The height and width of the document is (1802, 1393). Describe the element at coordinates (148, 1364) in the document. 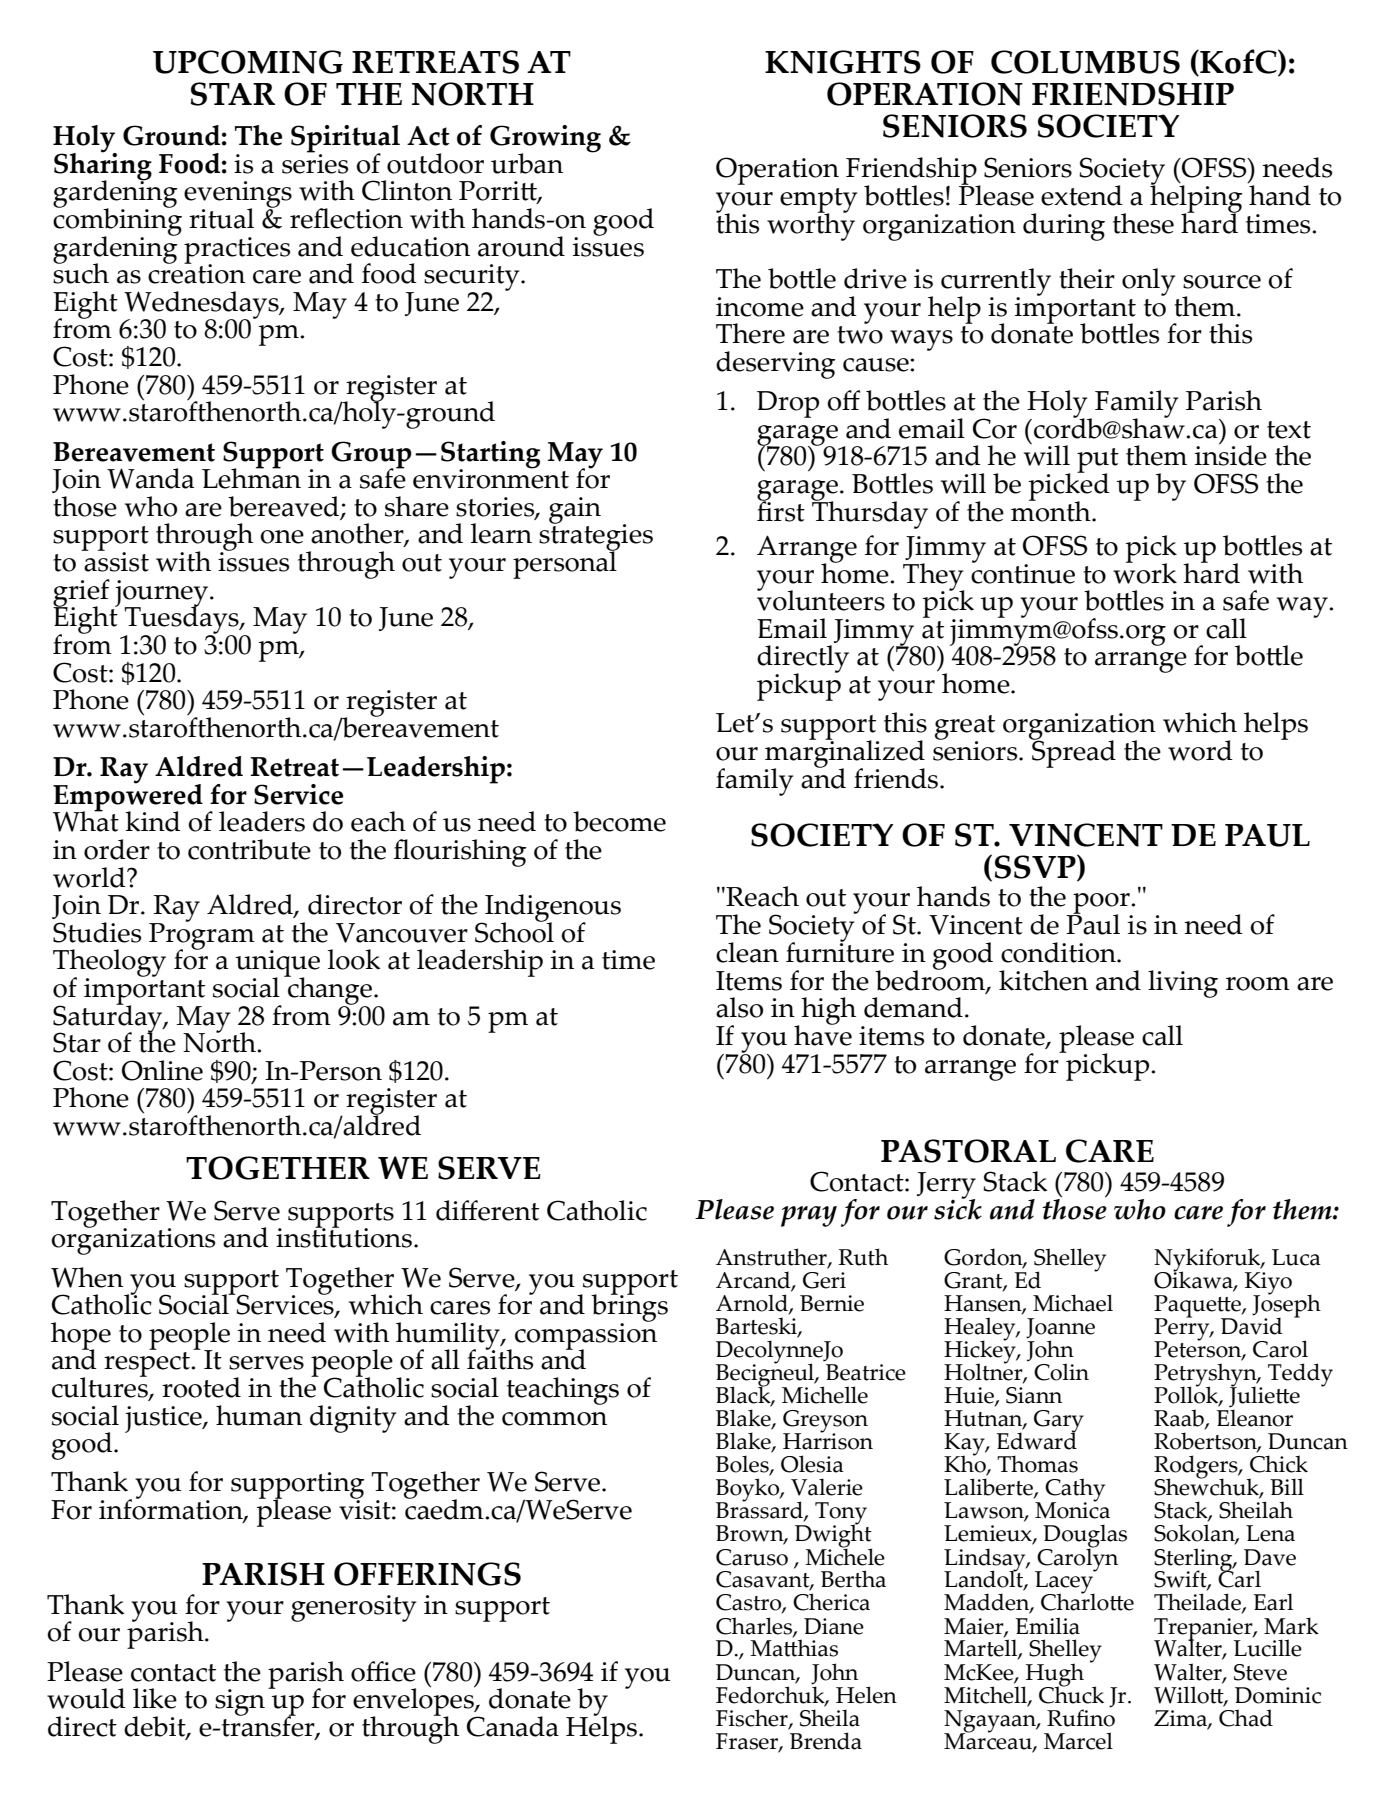

I see `respect` at that location.
